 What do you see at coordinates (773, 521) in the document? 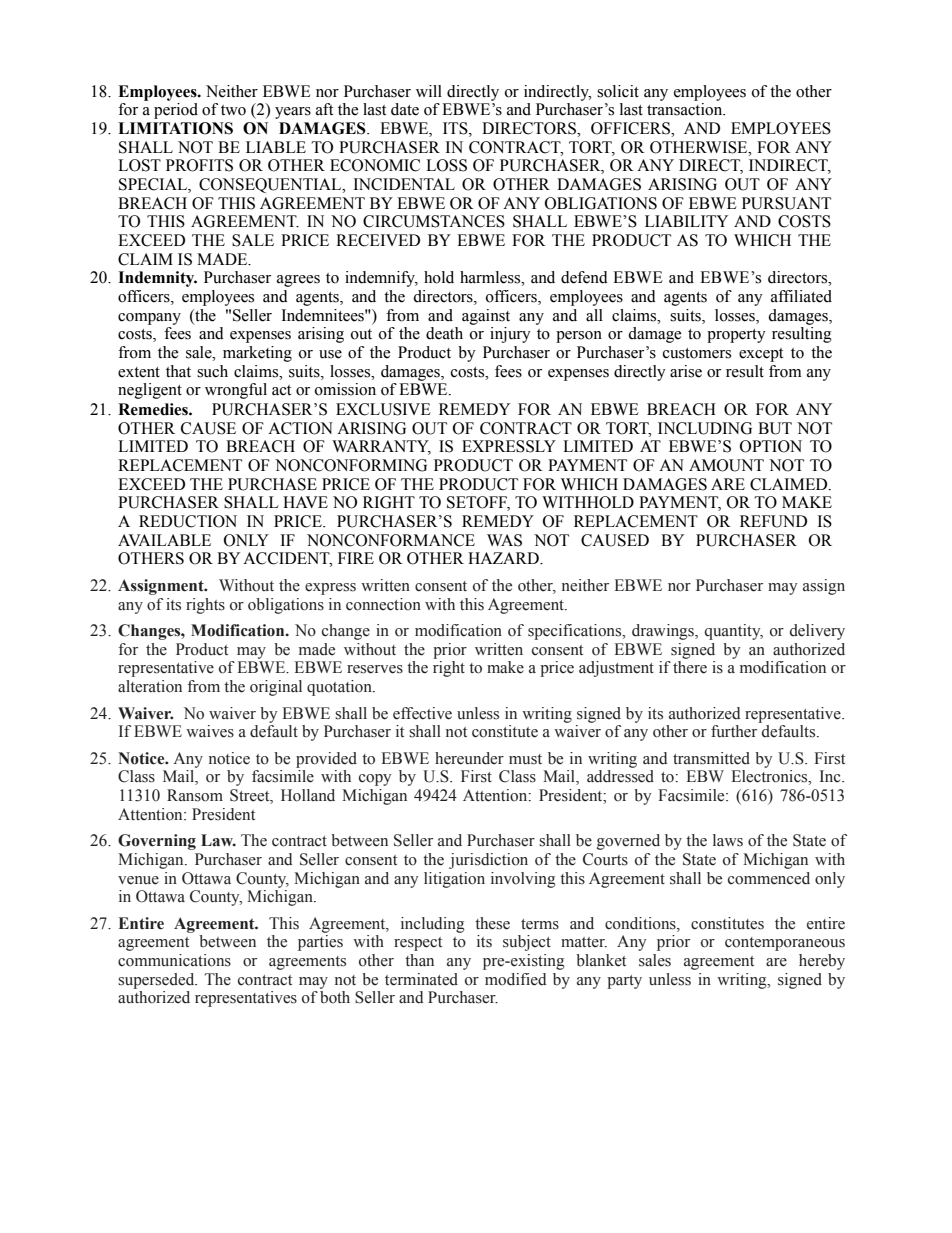
I see `REFUND` at bounding box center [773, 521].
